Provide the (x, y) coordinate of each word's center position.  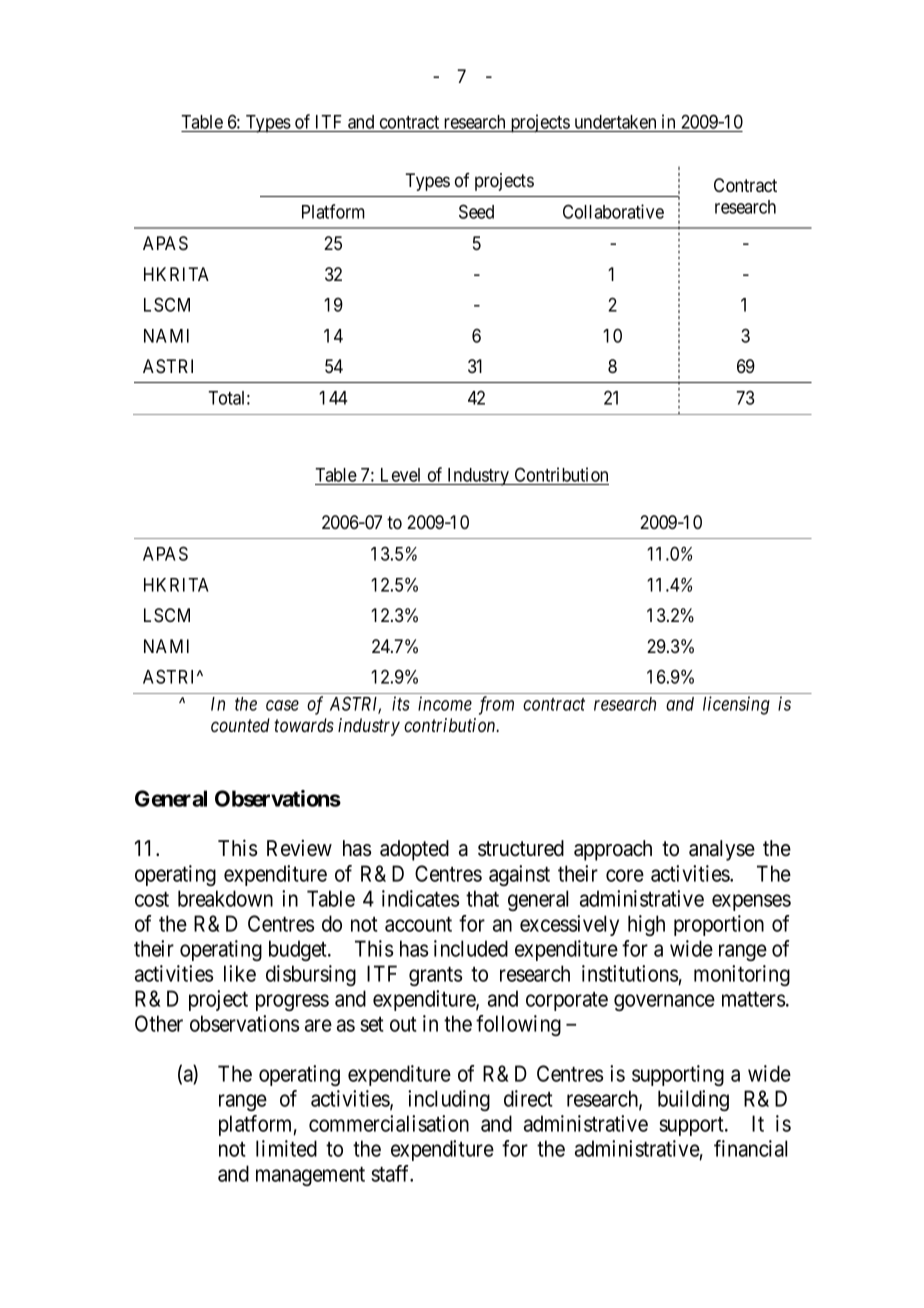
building (693, 1100)
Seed (476, 211)
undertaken (615, 123)
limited (286, 1148)
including (449, 1100)
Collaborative (613, 211)
